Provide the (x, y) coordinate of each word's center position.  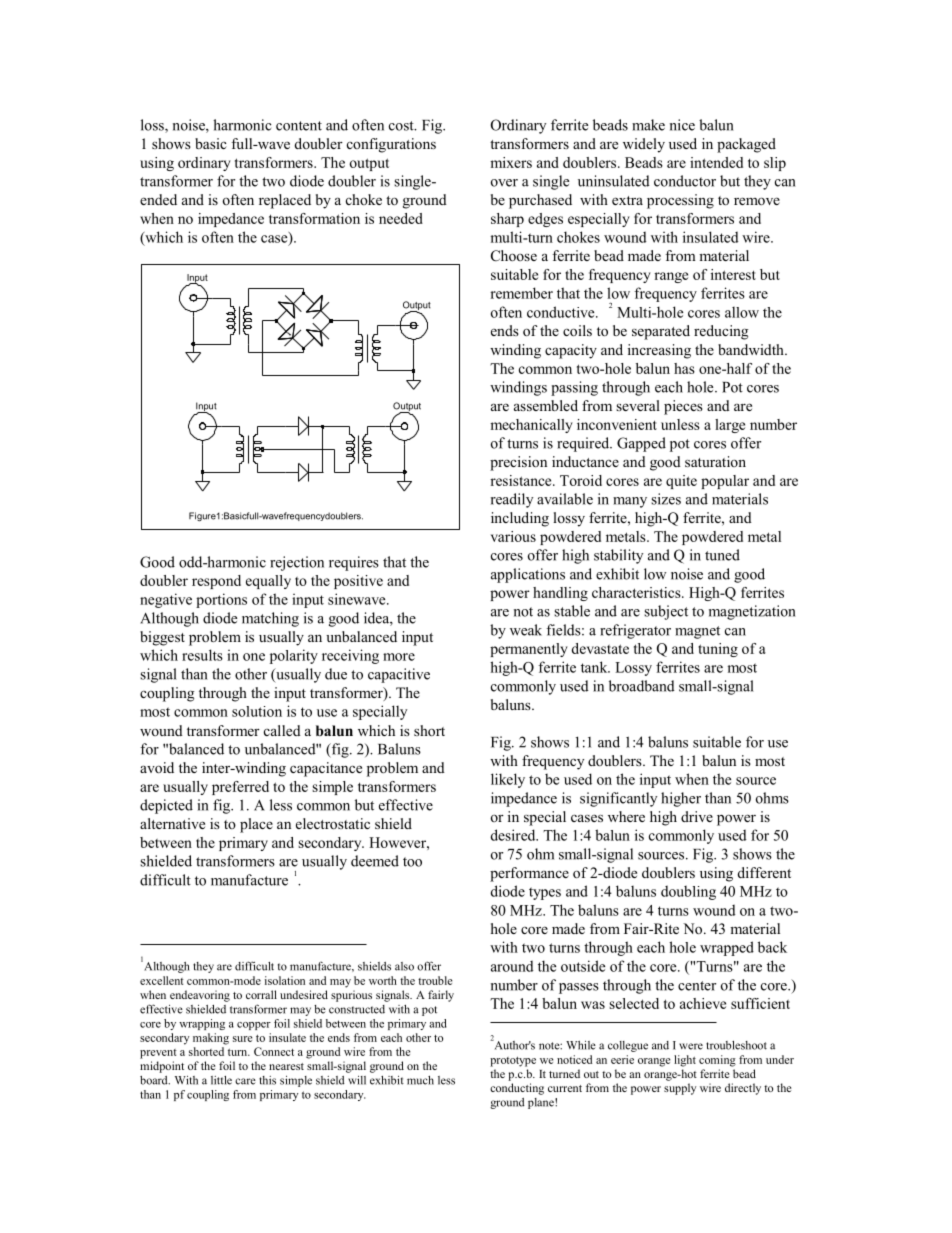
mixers (511, 162)
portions (221, 600)
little (221, 1080)
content (299, 126)
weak (526, 630)
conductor (685, 181)
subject (666, 612)
